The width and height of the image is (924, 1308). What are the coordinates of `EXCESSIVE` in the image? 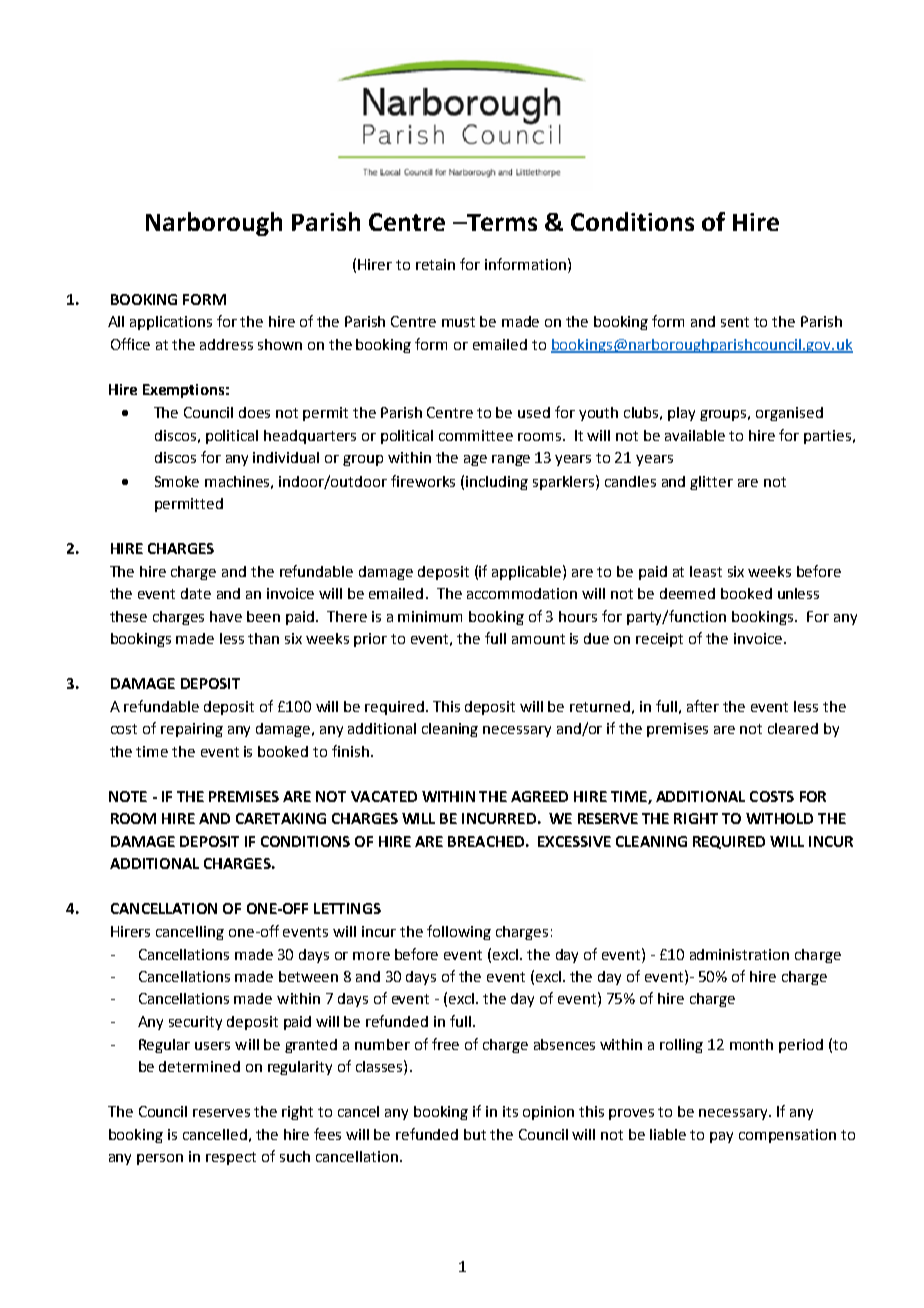 It's located at (574, 841).
